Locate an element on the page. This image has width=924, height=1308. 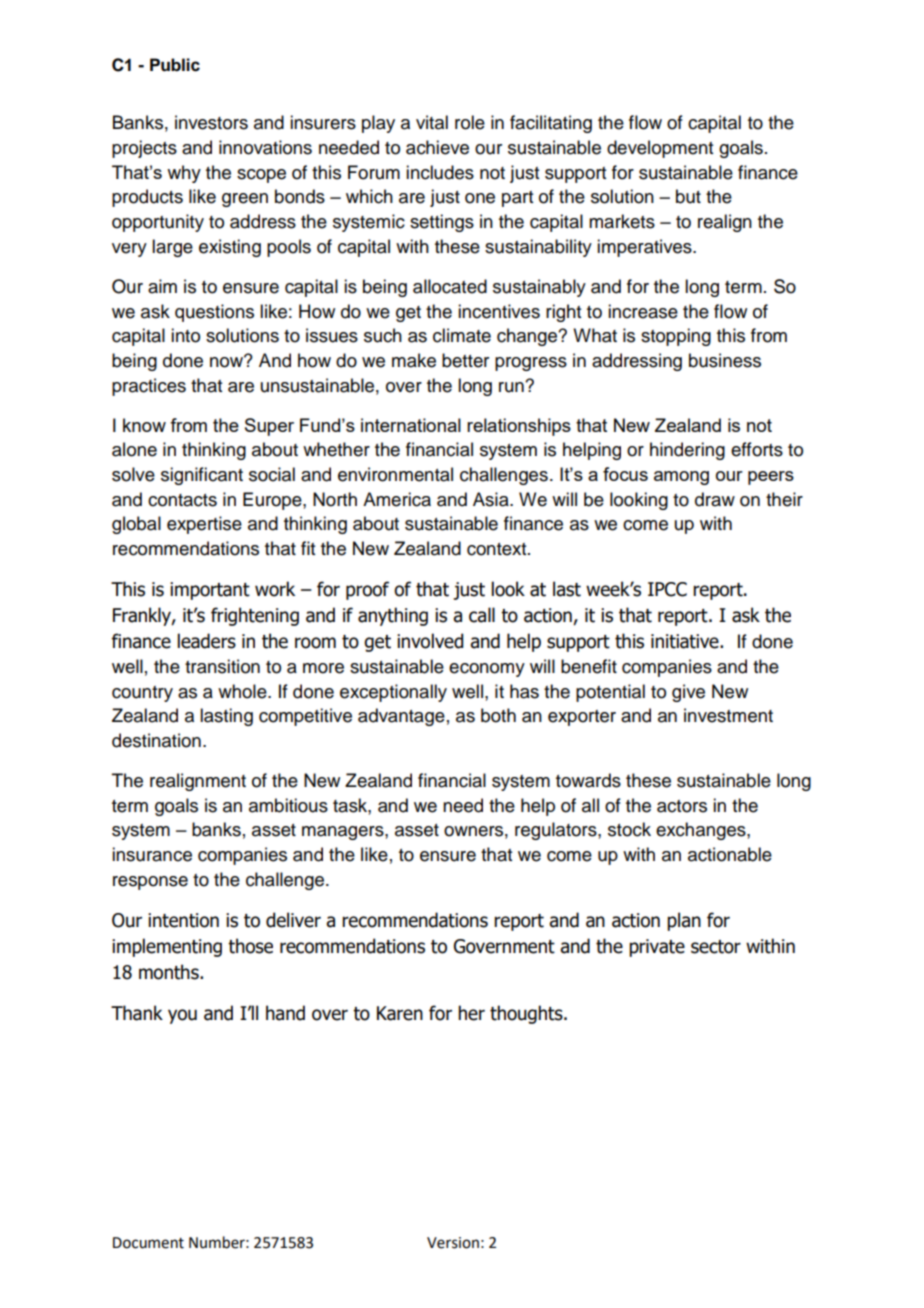
development is located at coordinates (660, 149).
